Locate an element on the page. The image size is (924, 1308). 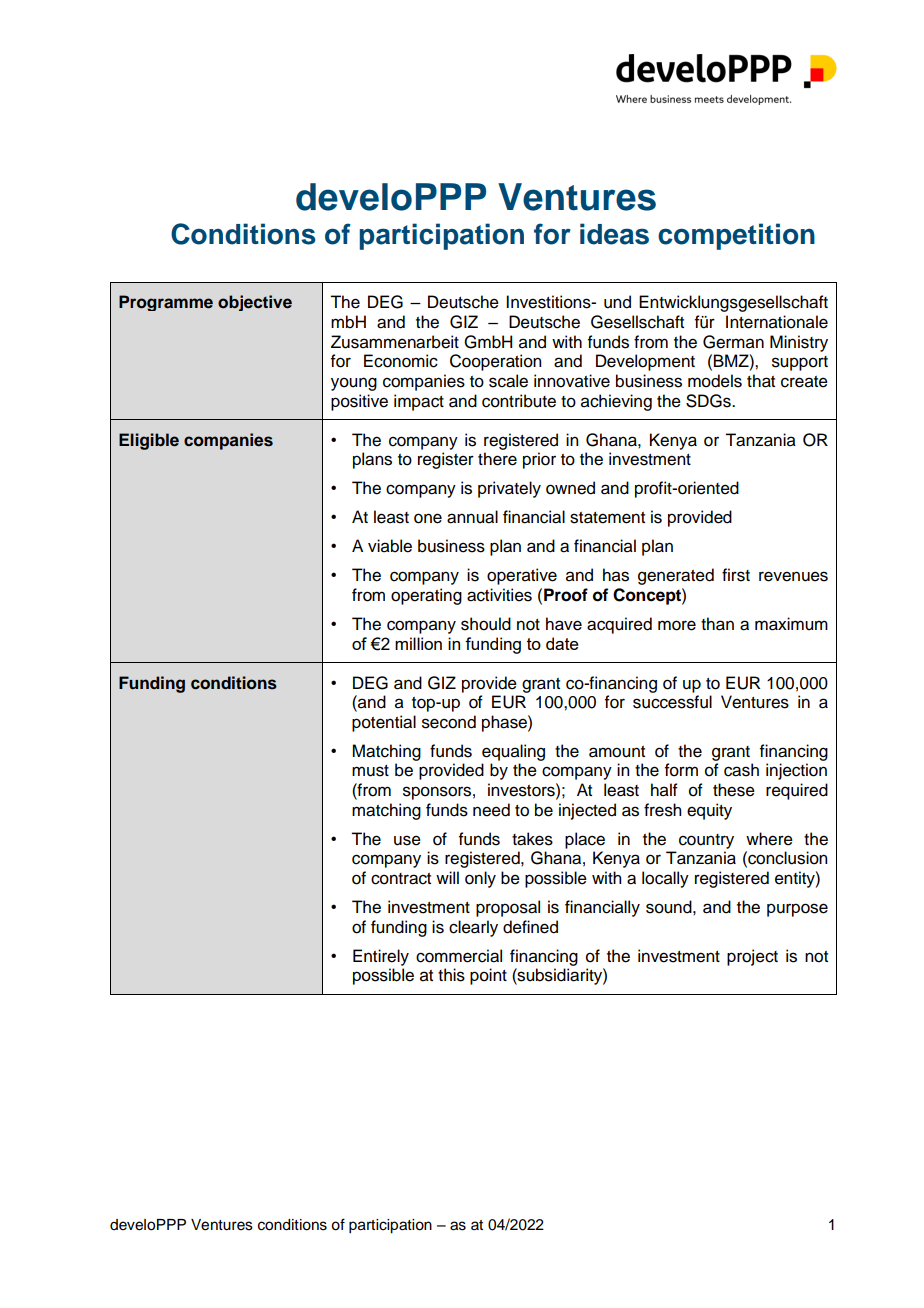
potential is located at coordinates (384, 723).
